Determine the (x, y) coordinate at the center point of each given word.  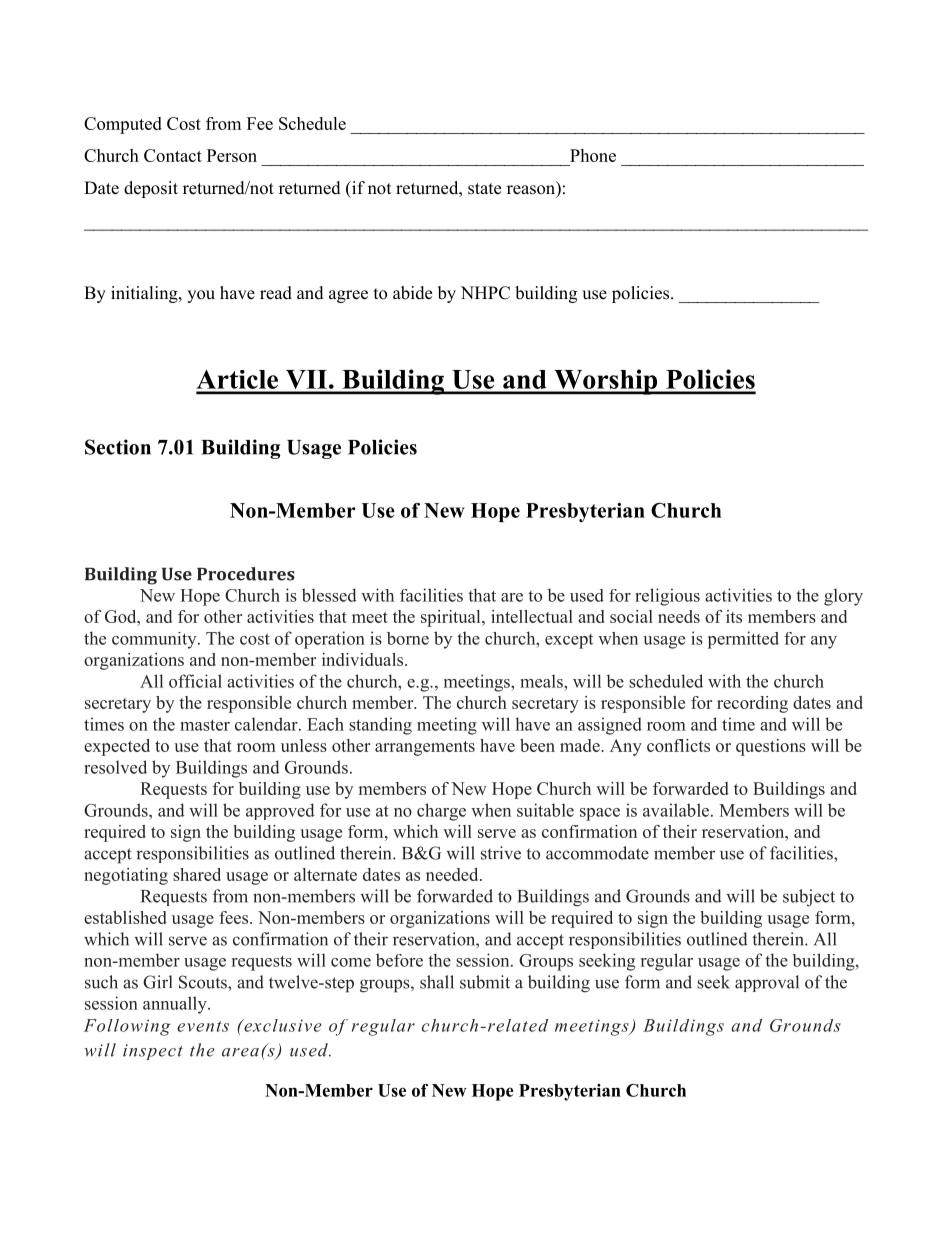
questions (771, 747)
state (484, 189)
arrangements (425, 748)
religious (667, 597)
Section (118, 447)
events (203, 1026)
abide (412, 293)
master (205, 725)
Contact (173, 155)
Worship (606, 382)
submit (485, 982)
